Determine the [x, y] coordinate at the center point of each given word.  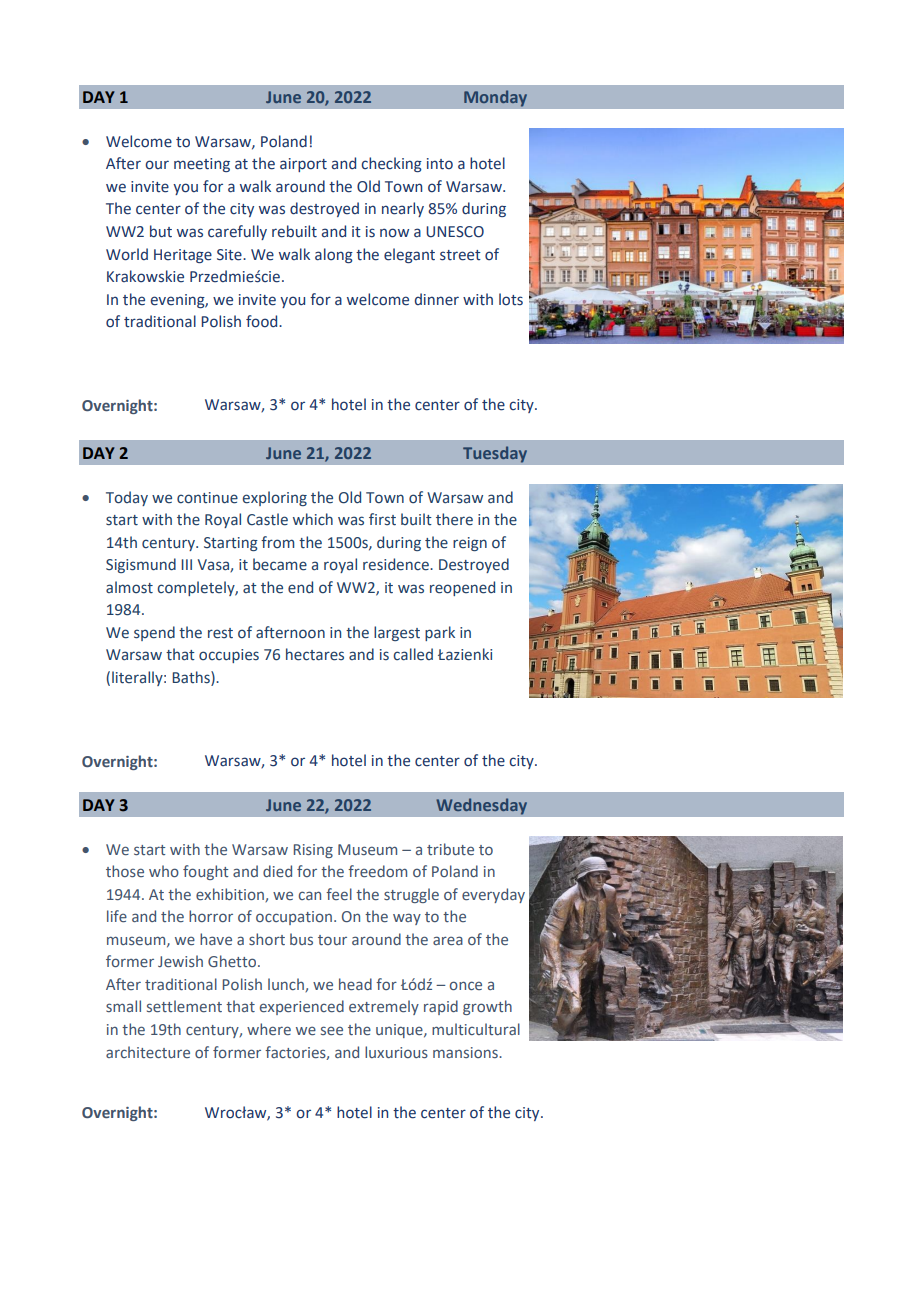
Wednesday [481, 806]
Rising [313, 851]
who [164, 871]
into [440, 164]
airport [303, 165]
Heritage [183, 256]
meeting [202, 165]
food [263, 321]
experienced [302, 1007]
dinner [437, 299]
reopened [462, 588]
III [186, 564]
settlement [184, 1006]
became [280, 564]
